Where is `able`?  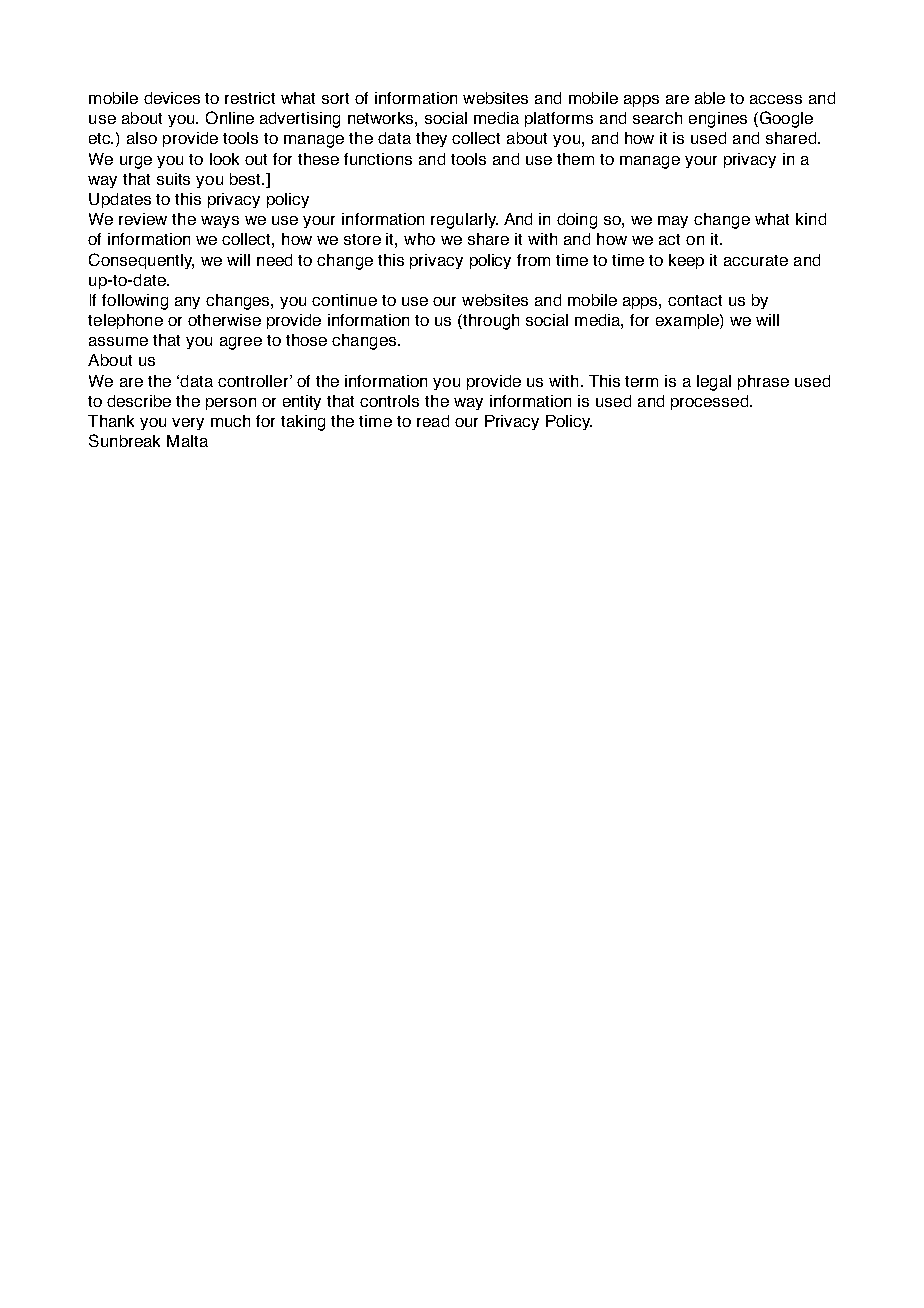
able is located at coordinates (710, 98).
